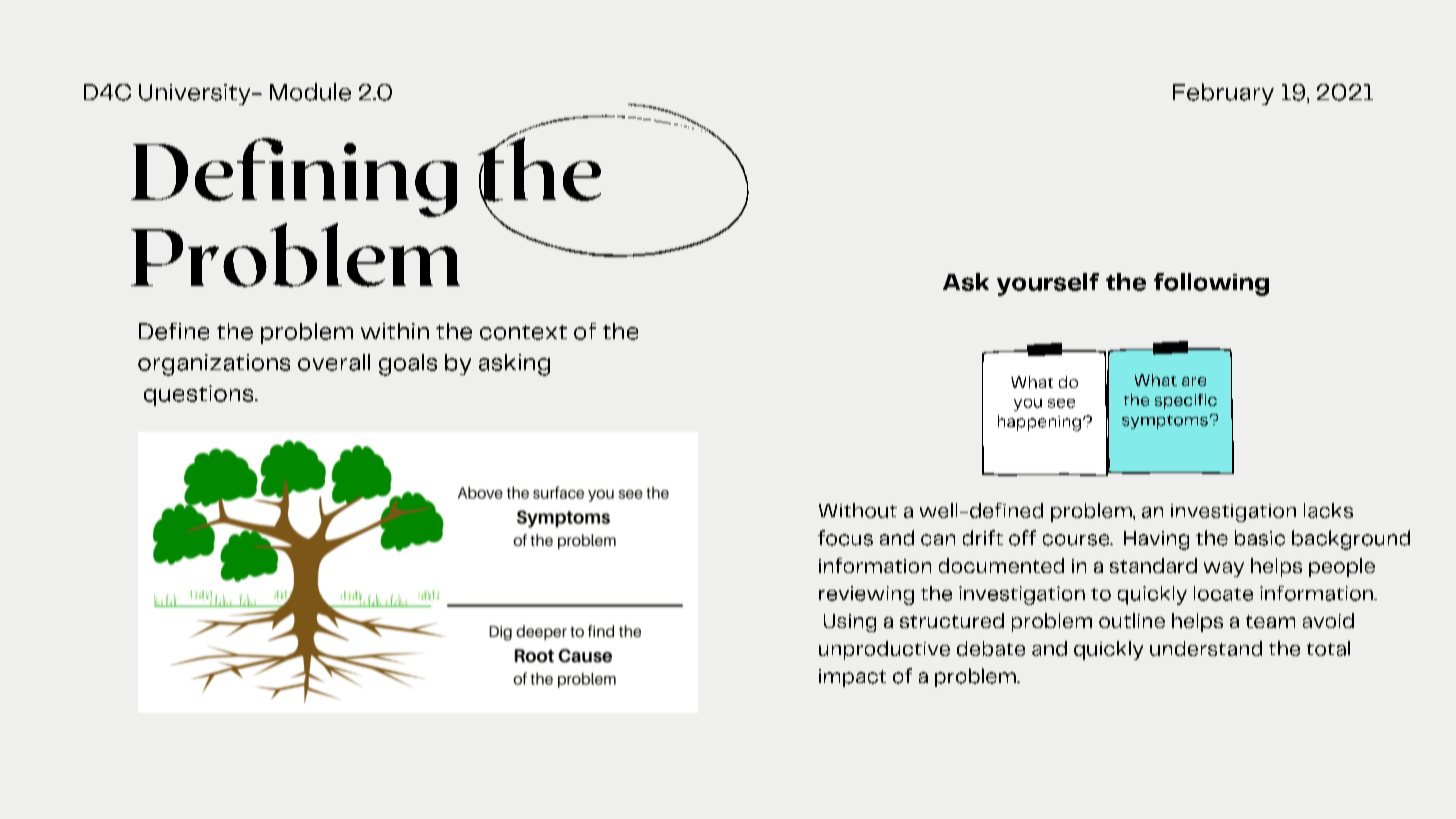 Image resolution: width=1456 pixels, height=819 pixels. What do you see at coordinates (1186, 401) in the screenshot?
I see `specific` at bounding box center [1186, 401].
